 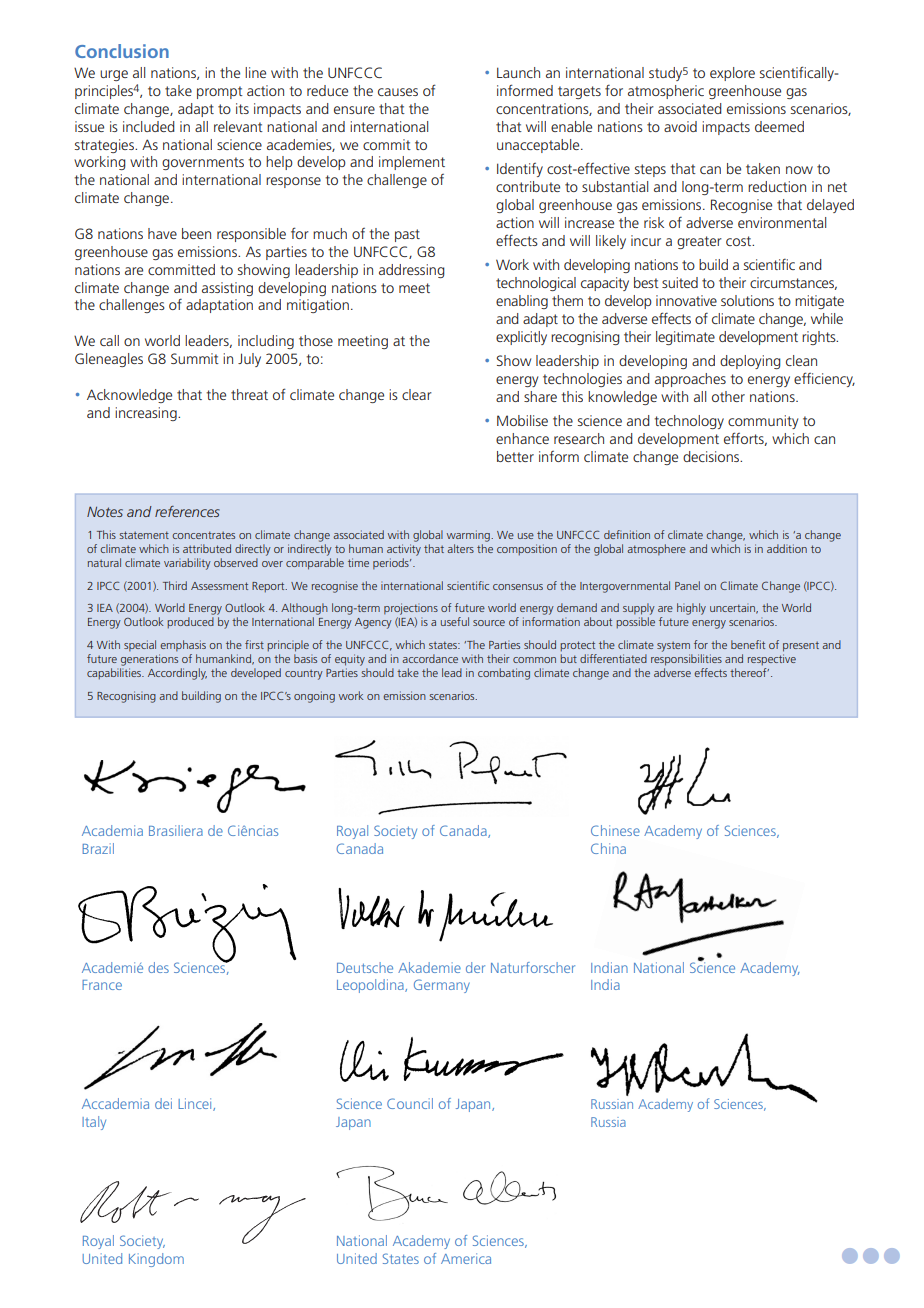 What do you see at coordinates (220, 92) in the screenshot?
I see `prompt` at bounding box center [220, 92].
